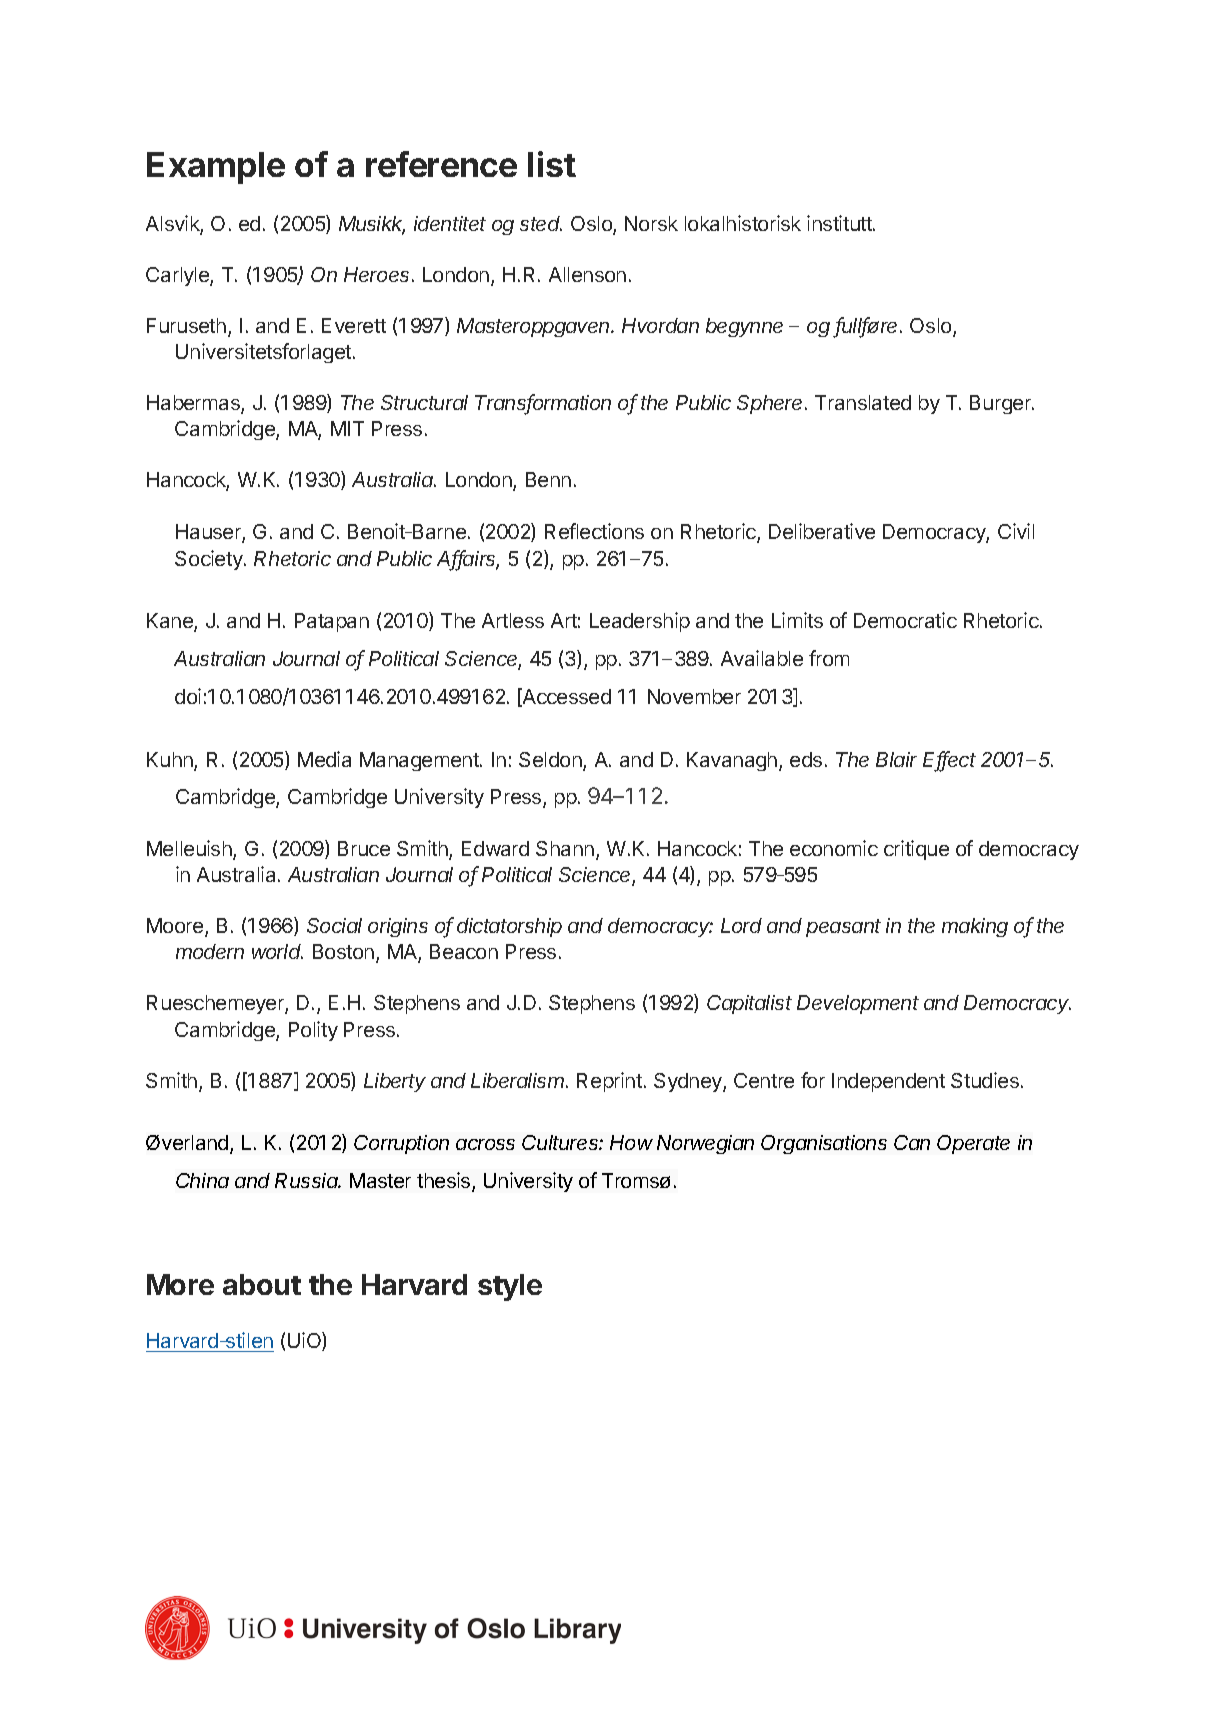 This screenshot has width=1225, height=1733. What do you see at coordinates (510, 1287) in the screenshot?
I see `style` at bounding box center [510, 1287].
